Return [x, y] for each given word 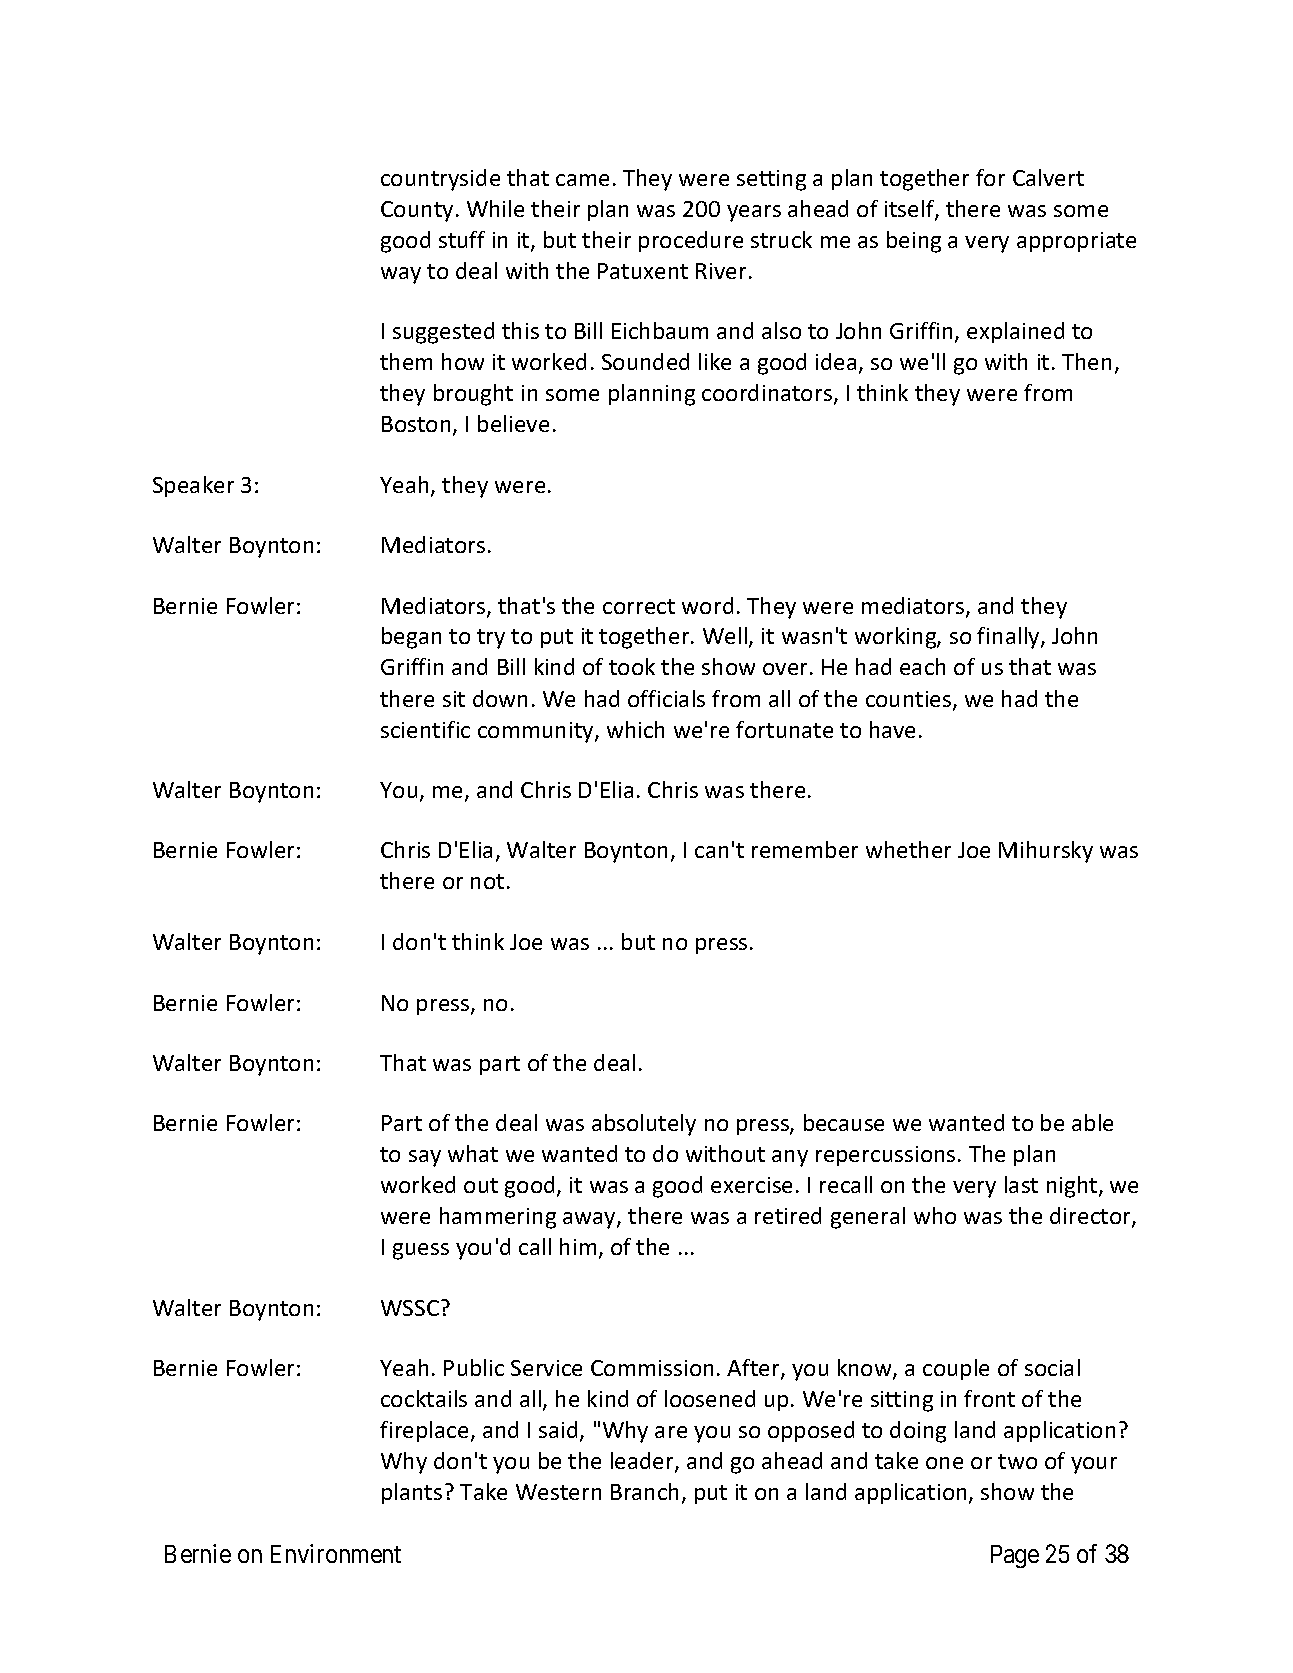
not [487, 881]
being [914, 242]
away [590, 1220]
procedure [691, 241]
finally [1009, 638]
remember [805, 849]
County [417, 211]
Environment [336, 1553]
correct [639, 606]
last [1021, 1184]
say [425, 1158]
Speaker [193, 486]
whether [908, 849]
